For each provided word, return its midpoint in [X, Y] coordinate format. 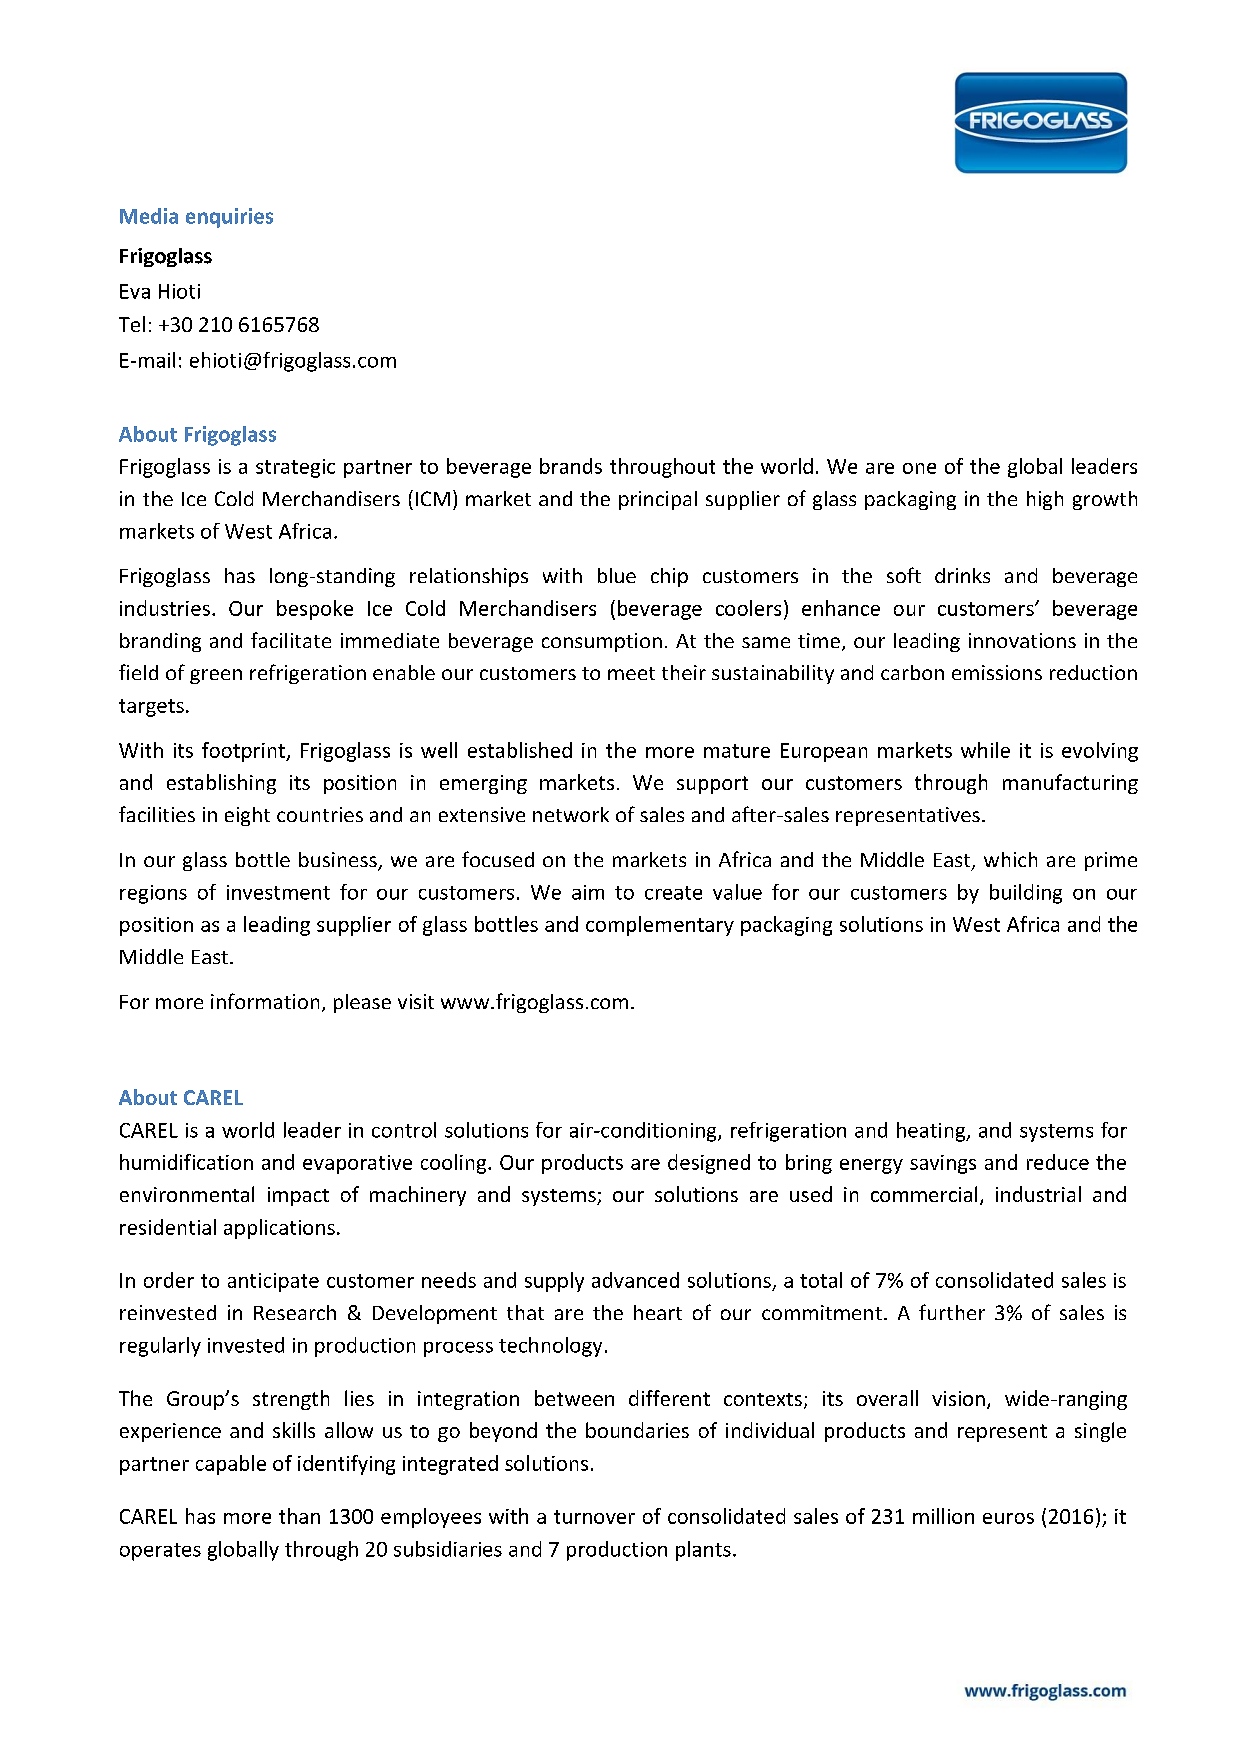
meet [631, 673]
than [299, 1516]
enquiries [229, 218]
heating [932, 1132]
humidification [186, 1162]
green [216, 676]
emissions [997, 672]
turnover [594, 1517]
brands [571, 466]
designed [709, 1164]
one [919, 468]
